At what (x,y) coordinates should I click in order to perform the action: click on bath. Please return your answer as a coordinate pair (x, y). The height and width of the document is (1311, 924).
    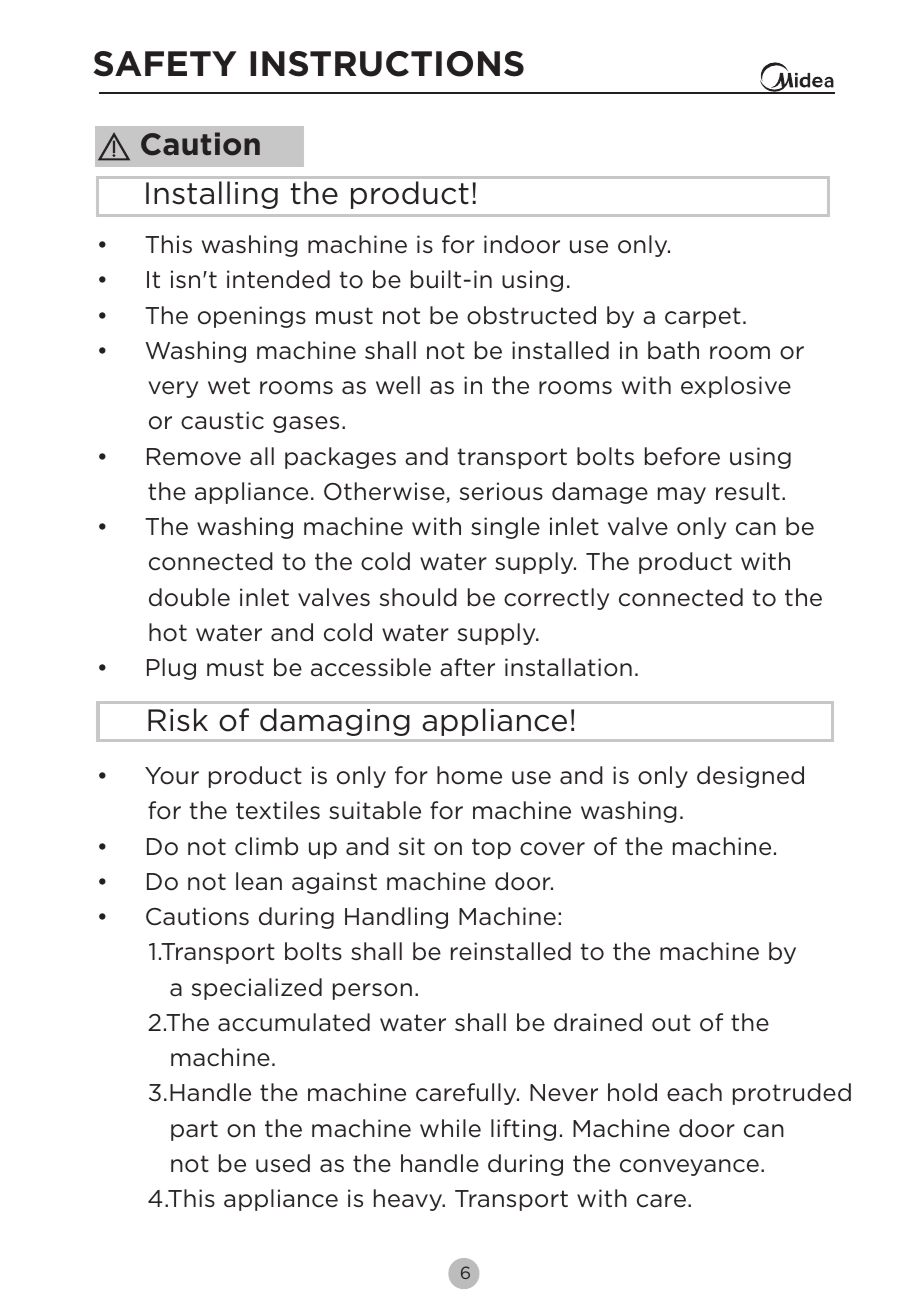
    Looking at the image, I should click on (673, 350).
